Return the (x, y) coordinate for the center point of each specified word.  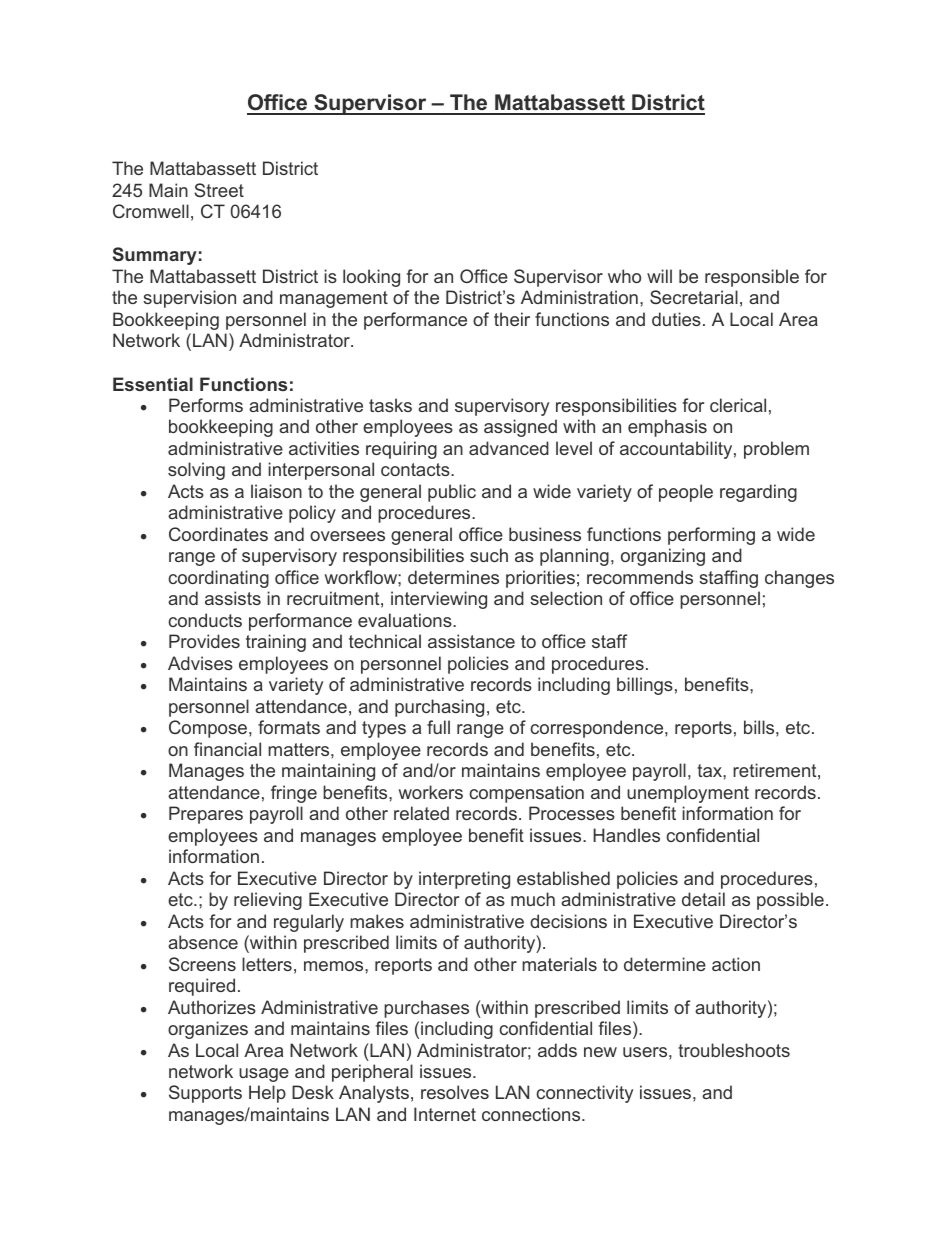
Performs (206, 405)
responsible (752, 278)
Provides (204, 641)
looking (371, 278)
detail (703, 899)
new (600, 1052)
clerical (738, 405)
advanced (509, 448)
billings (645, 686)
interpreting (464, 880)
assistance (471, 641)
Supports (205, 1094)
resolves (455, 1092)
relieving (268, 901)
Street (219, 190)
